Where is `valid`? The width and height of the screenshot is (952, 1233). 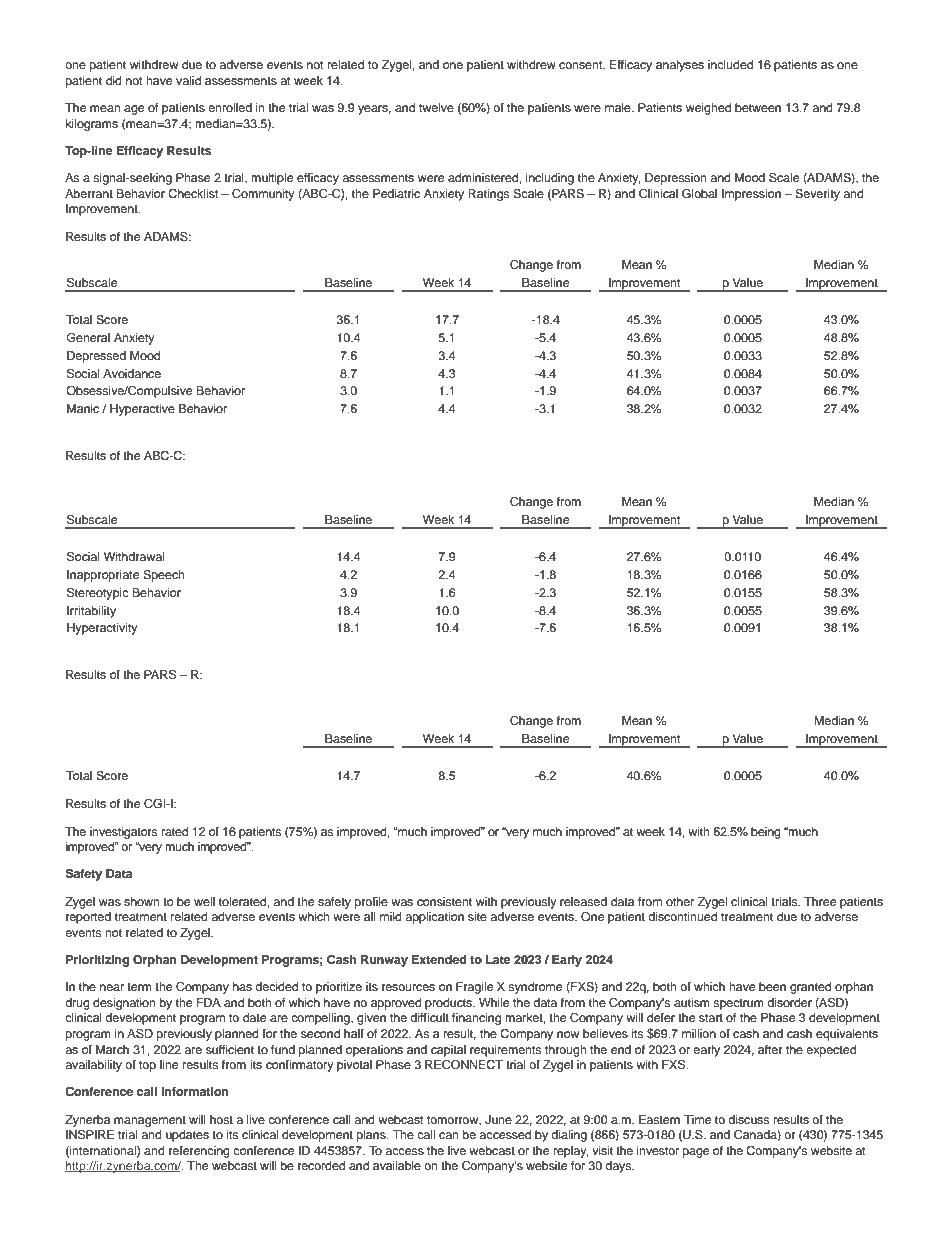 valid is located at coordinates (188, 80).
